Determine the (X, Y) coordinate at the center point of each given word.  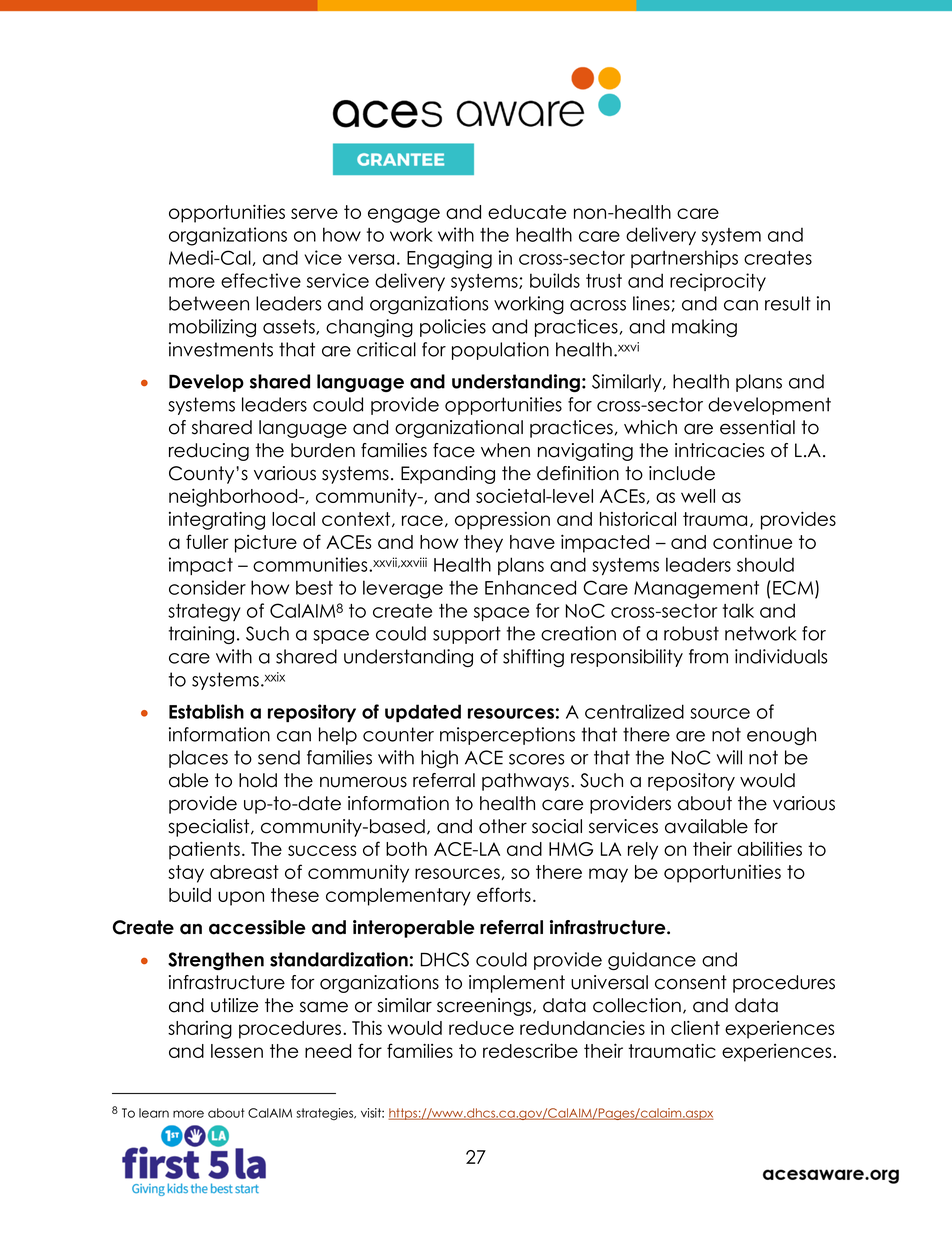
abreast (244, 872)
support (467, 635)
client (695, 1027)
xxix (274, 677)
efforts (504, 894)
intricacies (720, 450)
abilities (769, 848)
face (454, 450)
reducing (209, 452)
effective (261, 280)
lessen (237, 1051)
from (708, 656)
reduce (481, 1028)
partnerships (684, 259)
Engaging (449, 259)
